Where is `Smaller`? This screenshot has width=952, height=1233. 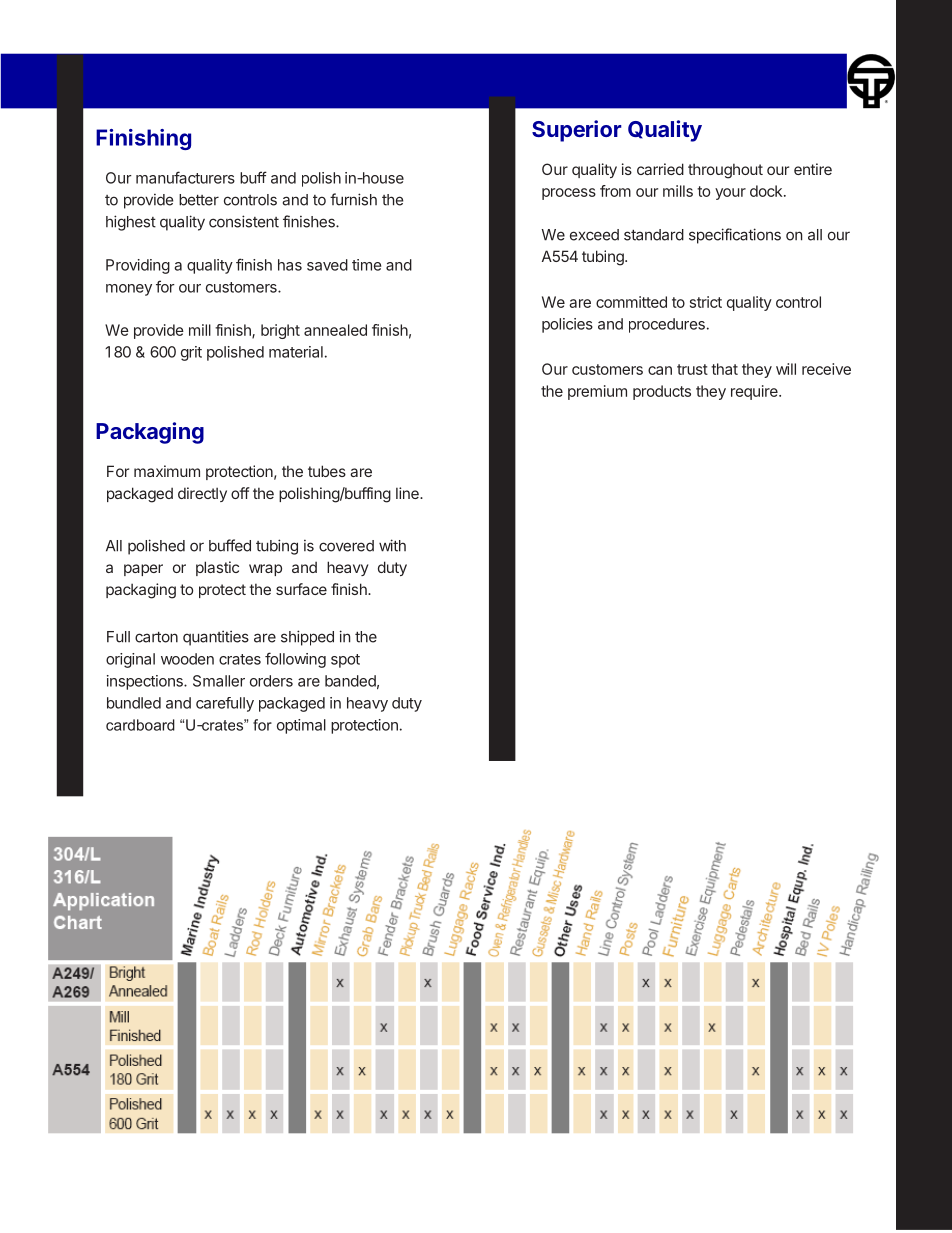 Smaller is located at coordinates (219, 681).
